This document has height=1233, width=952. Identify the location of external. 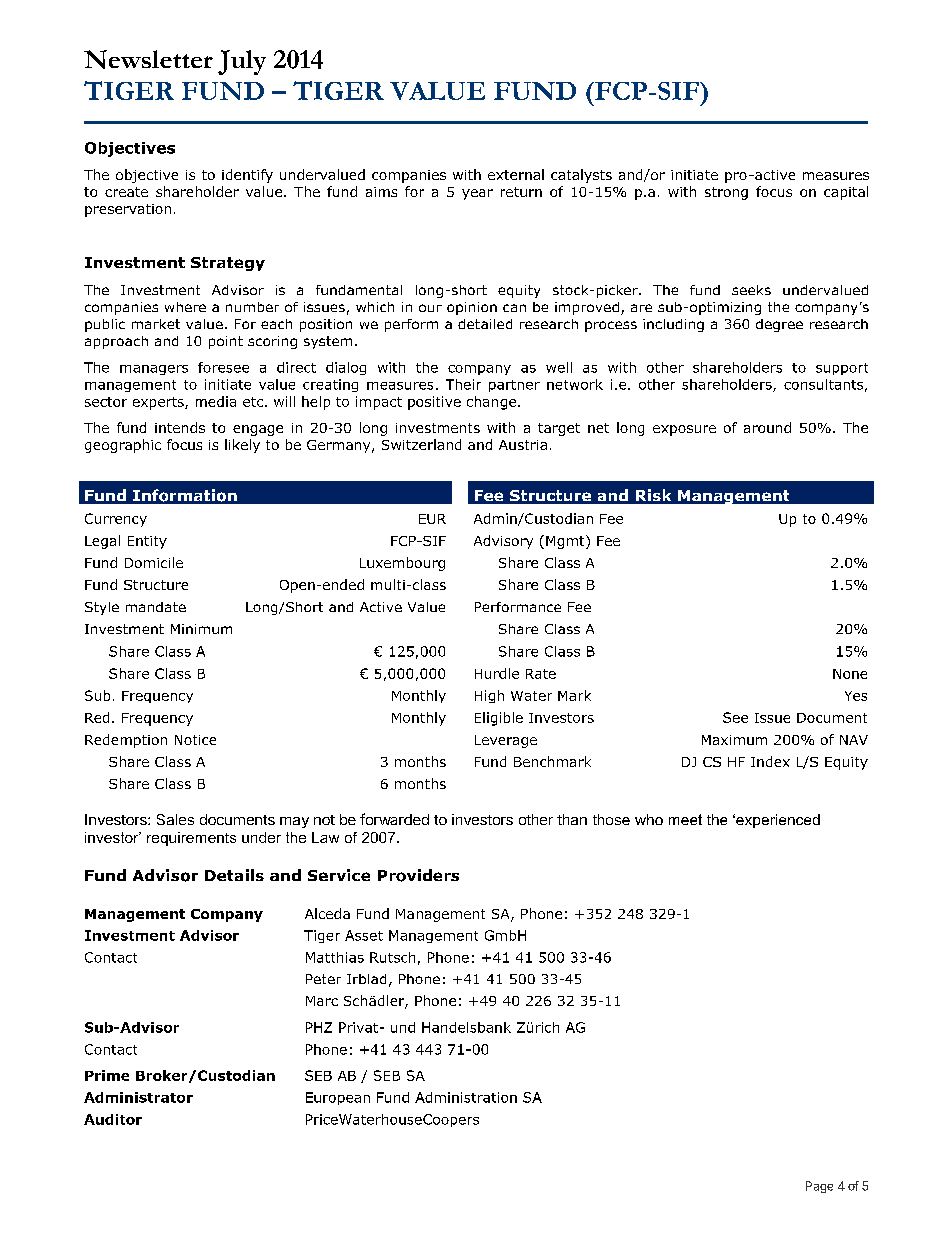
(516, 174).
